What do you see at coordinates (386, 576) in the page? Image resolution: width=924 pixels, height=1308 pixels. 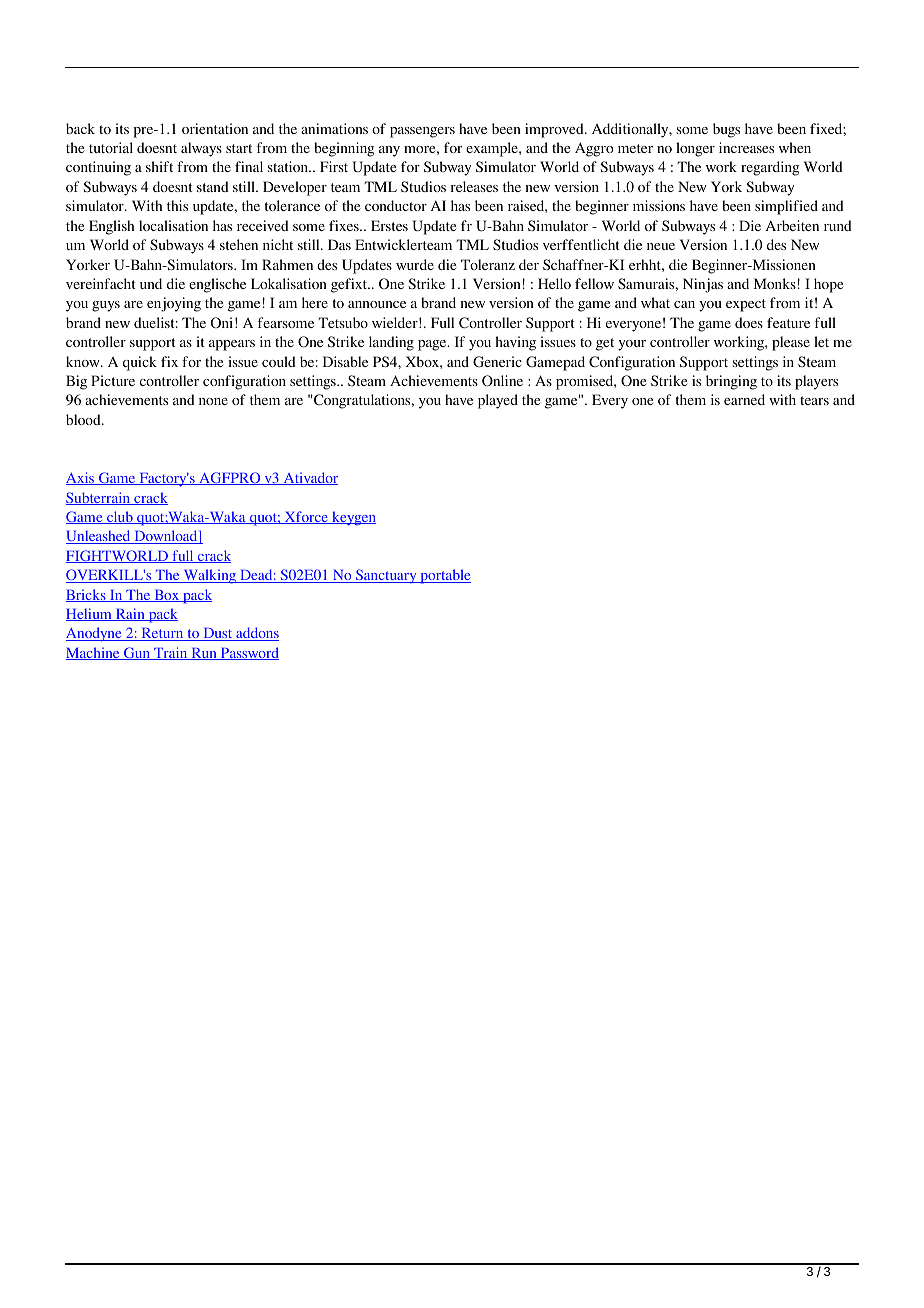 I see `Sanctuary` at bounding box center [386, 576].
